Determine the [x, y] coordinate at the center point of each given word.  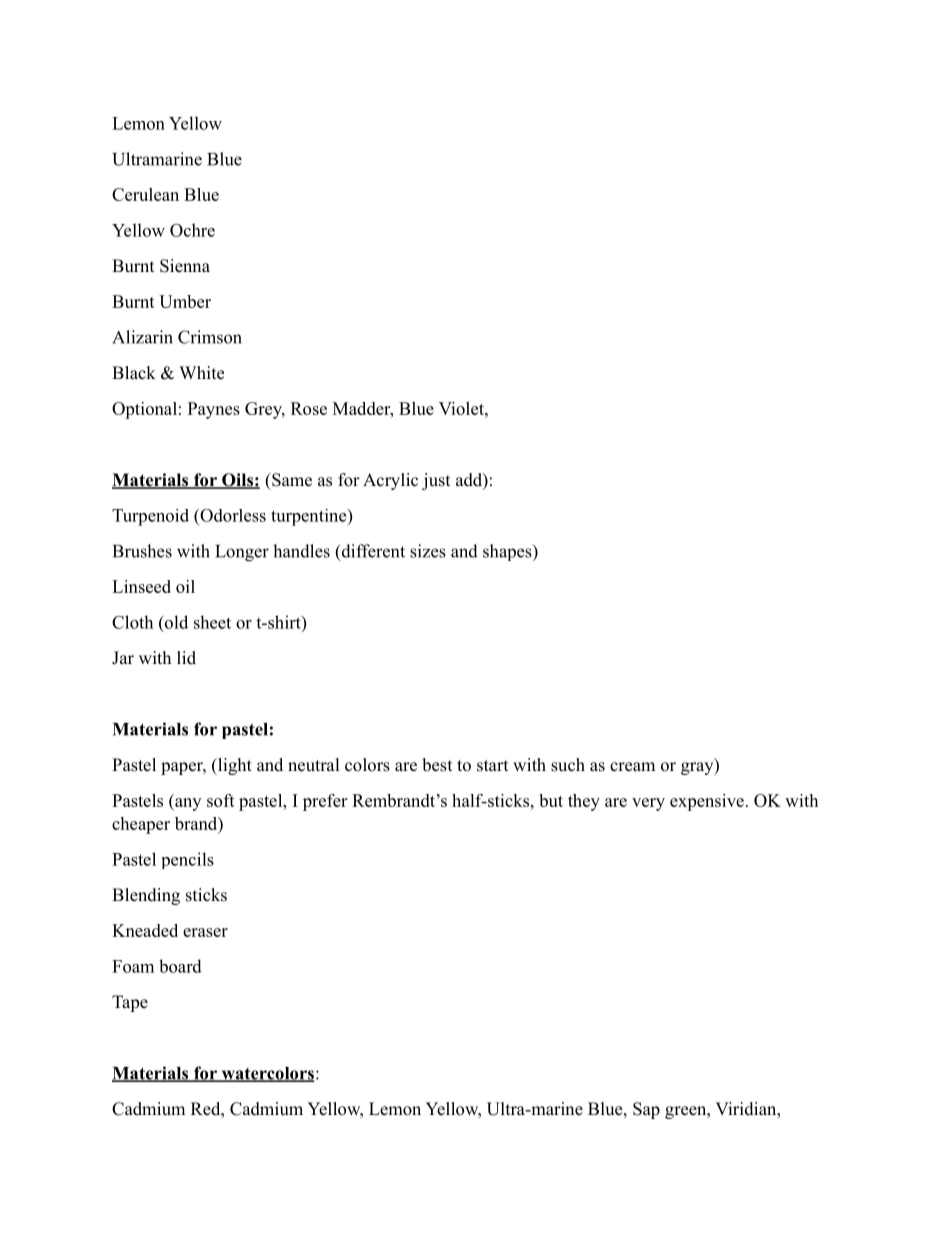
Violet [462, 408]
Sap [646, 1110]
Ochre [192, 230]
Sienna [185, 266]
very [648, 804]
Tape [130, 1003]
